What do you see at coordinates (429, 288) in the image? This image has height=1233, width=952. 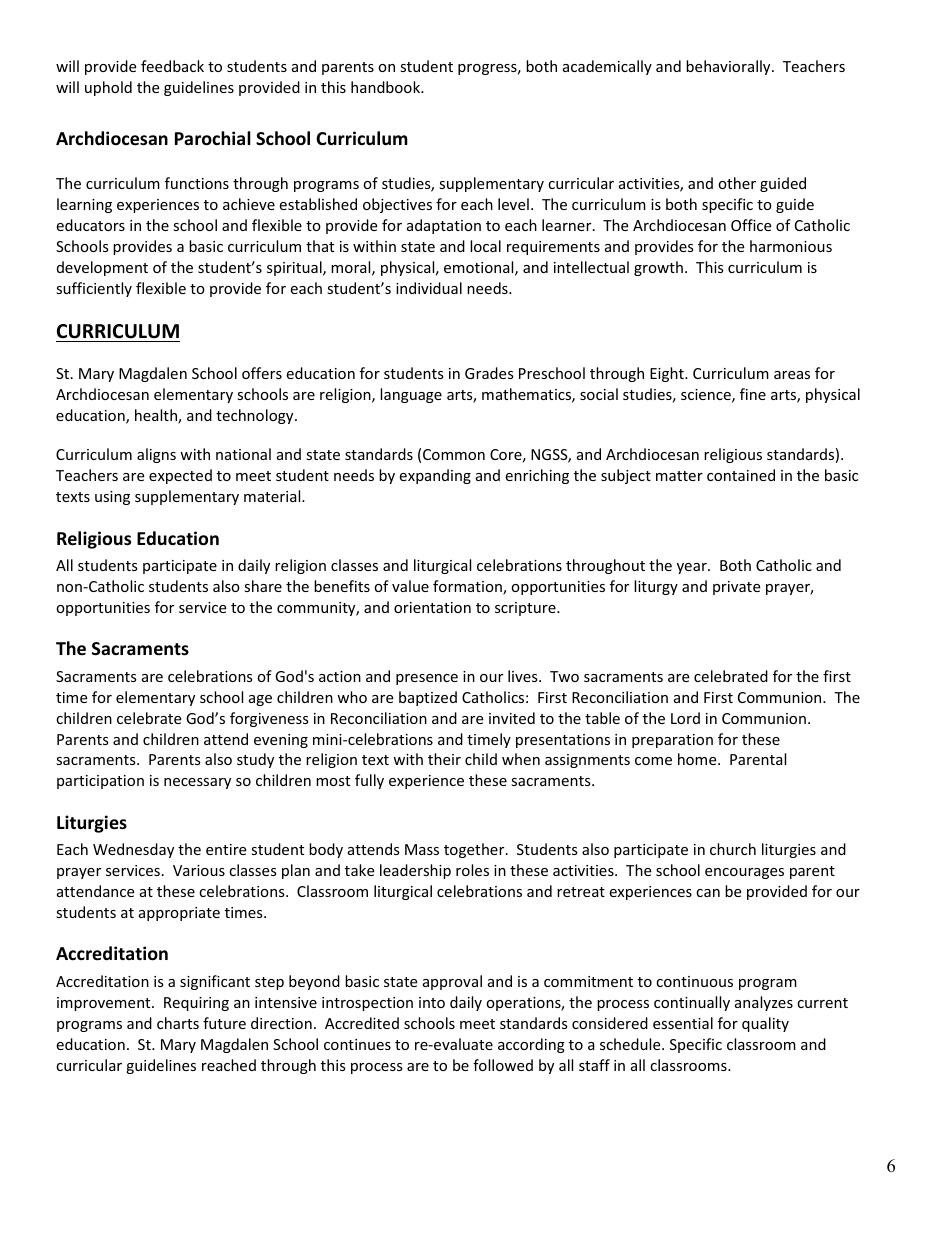 I see `individual` at bounding box center [429, 288].
